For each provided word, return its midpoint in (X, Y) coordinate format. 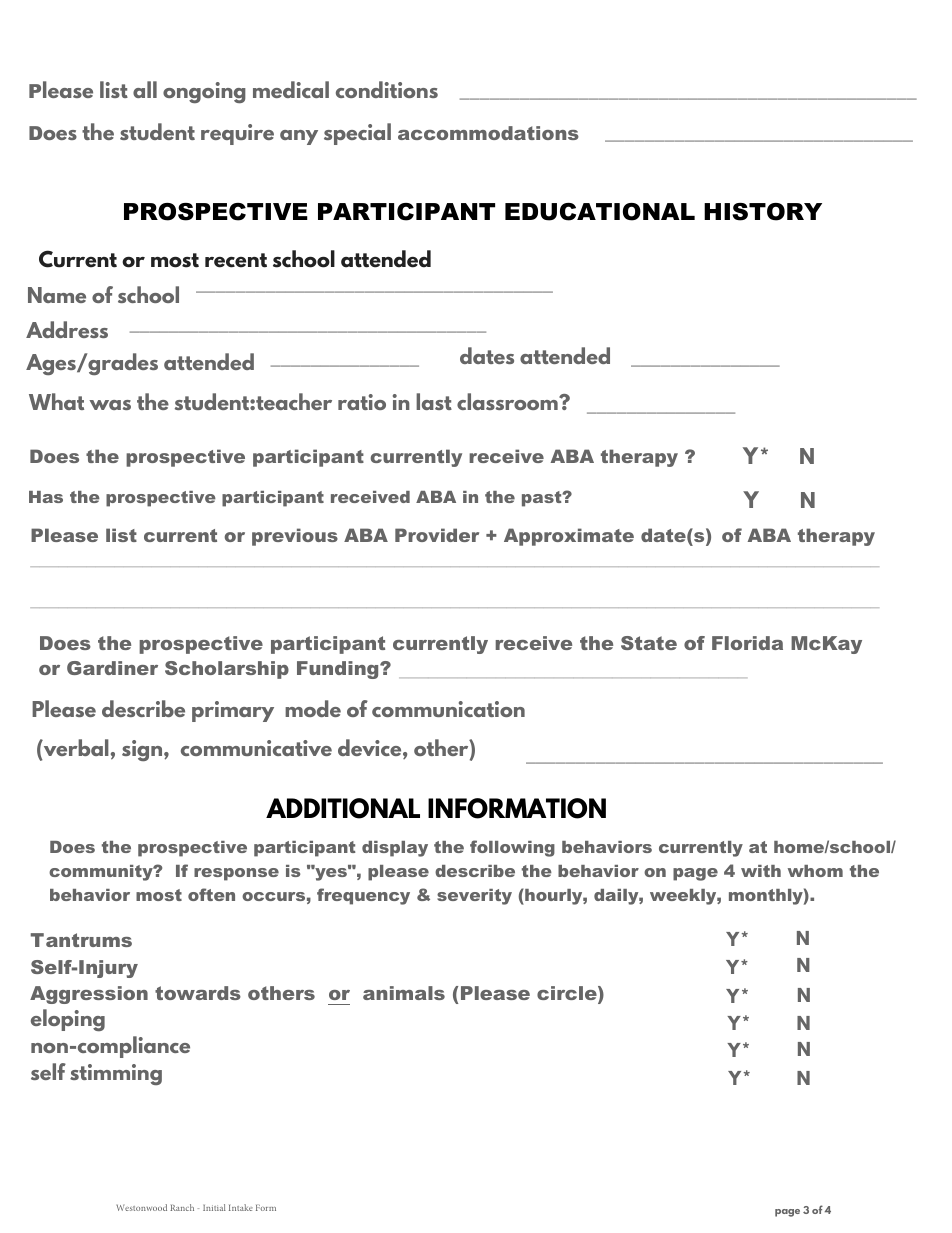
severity (474, 897)
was (110, 405)
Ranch (182, 1207)
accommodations (488, 133)
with (761, 871)
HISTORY (763, 212)
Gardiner (112, 668)
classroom (508, 401)
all (145, 89)
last (434, 401)
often (211, 894)
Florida (747, 643)
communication (448, 709)
